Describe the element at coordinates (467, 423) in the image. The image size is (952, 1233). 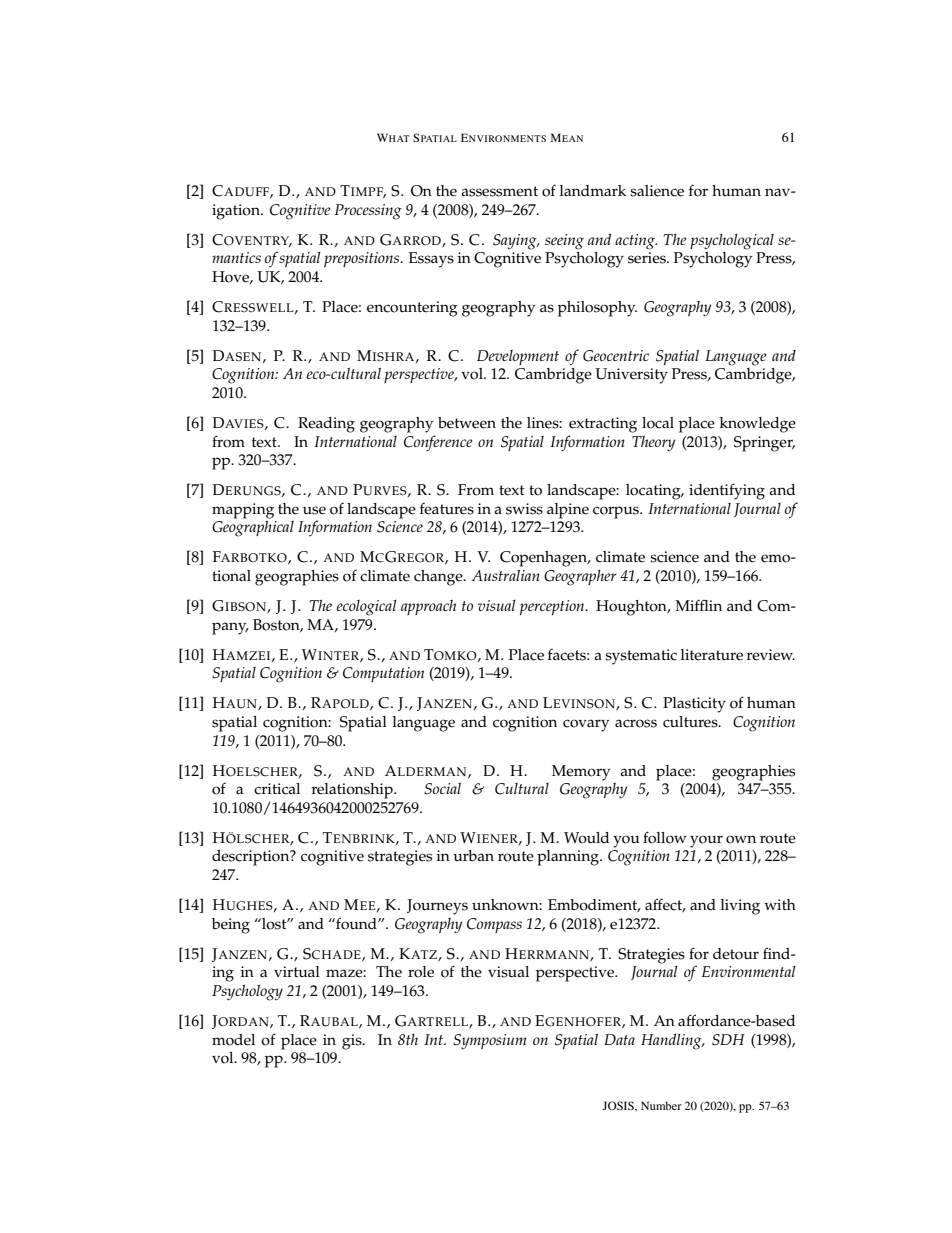
I see `between` at that location.
